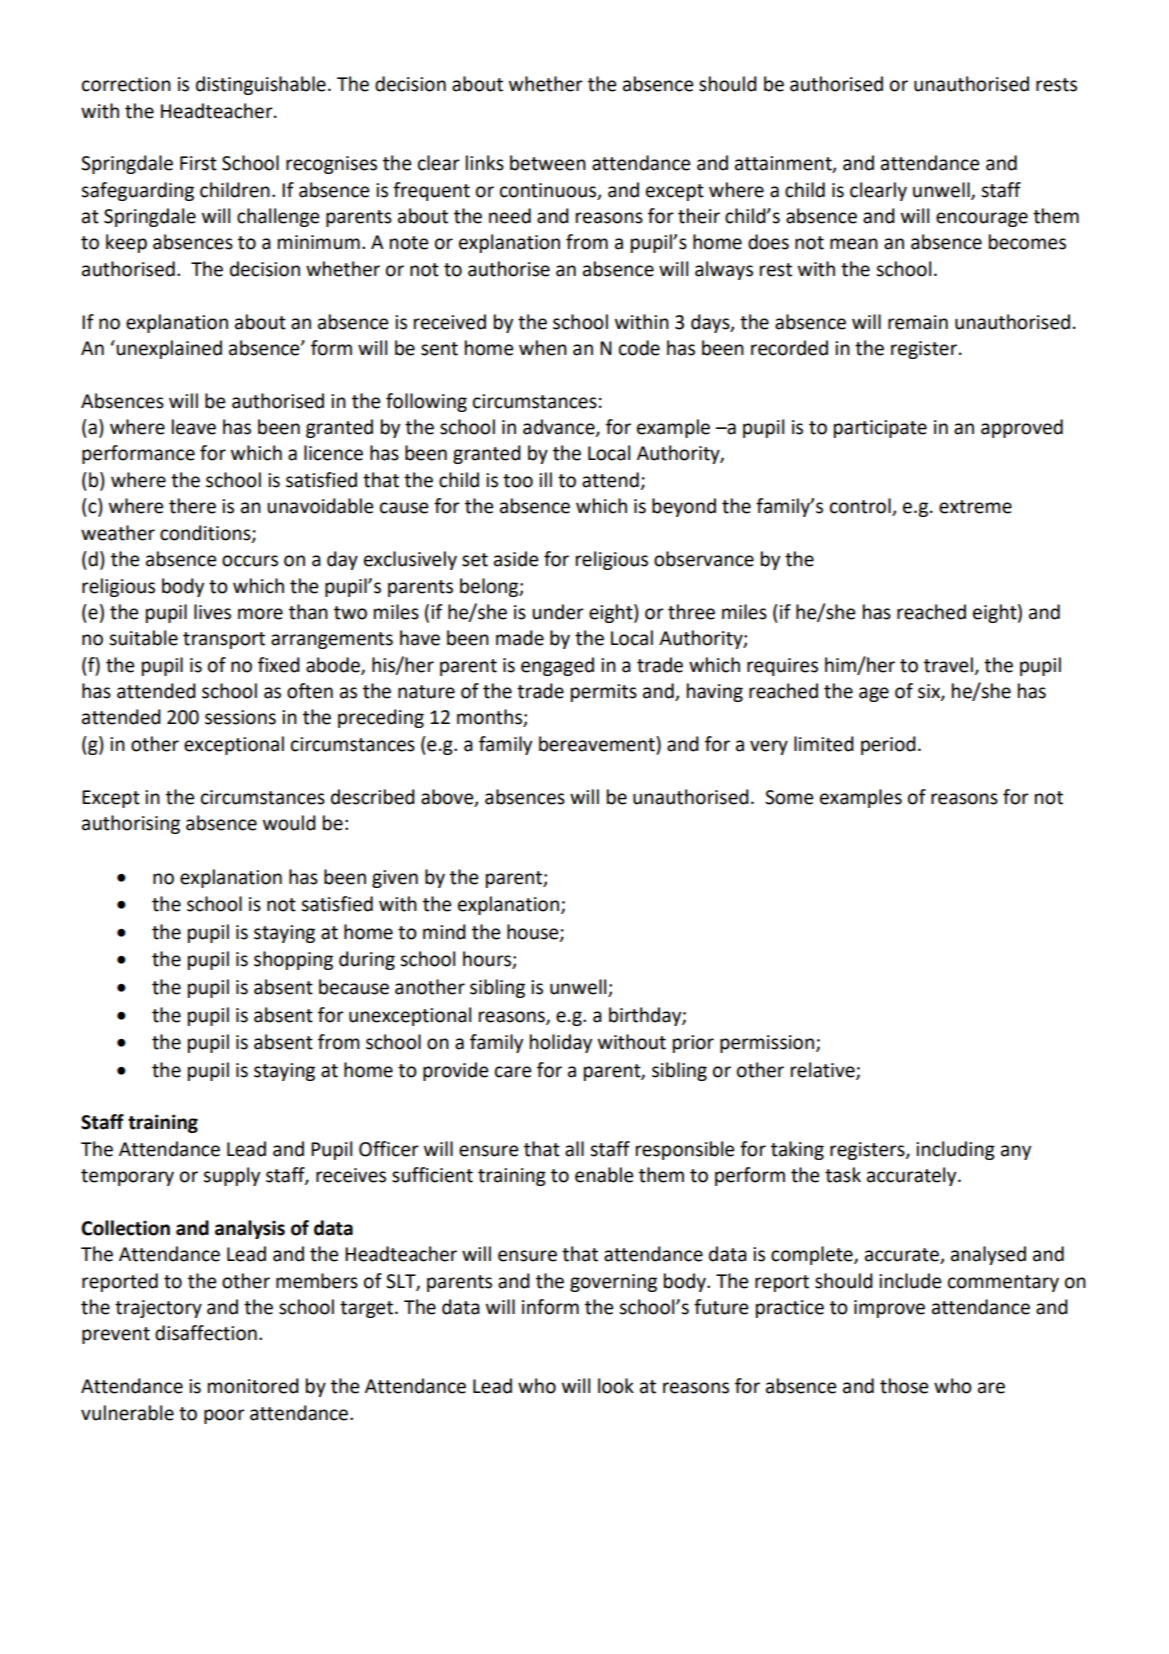 This screenshot has height=1654, width=1169. Describe the element at coordinates (516, 559) in the screenshot. I see `aside` at that location.
